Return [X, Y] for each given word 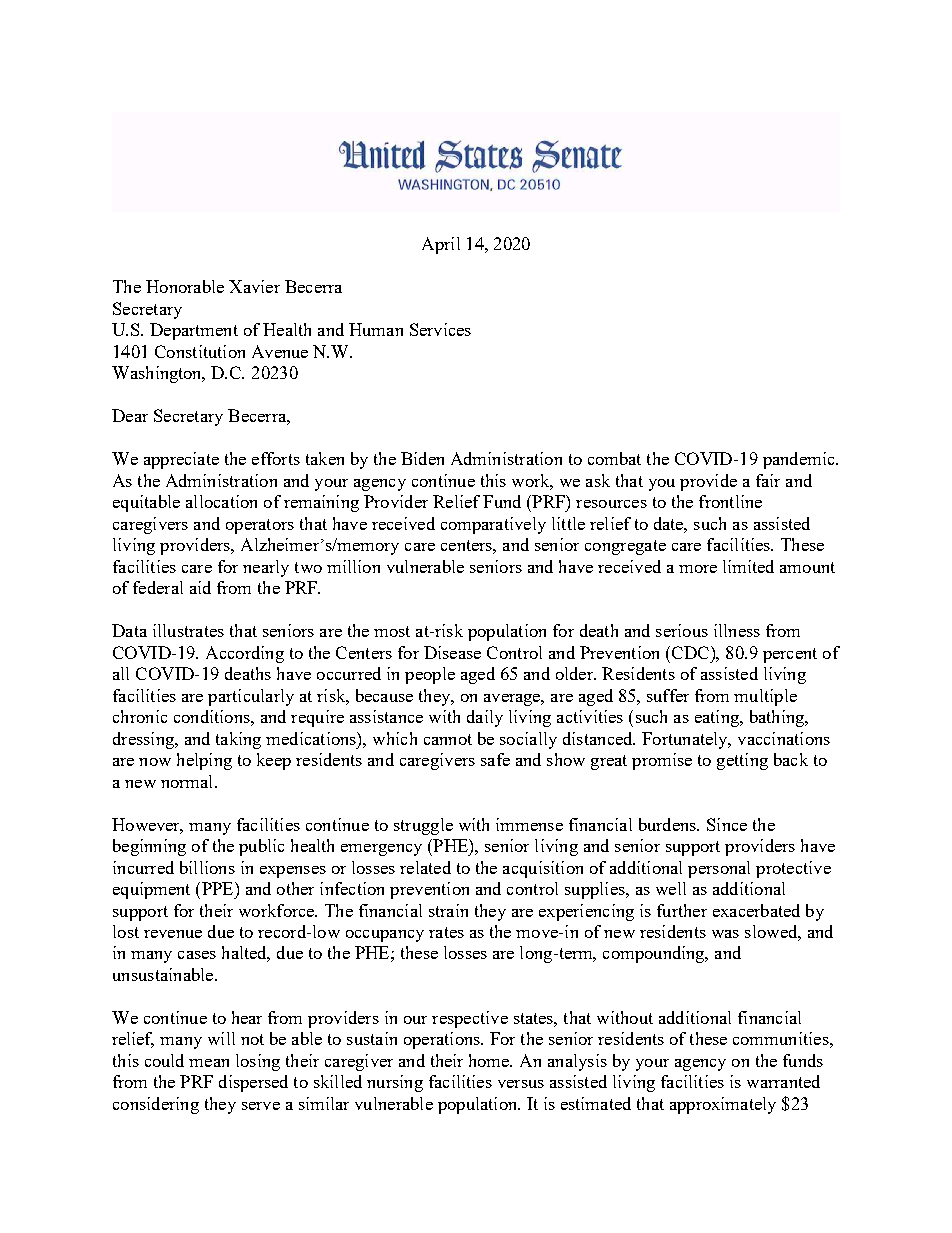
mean [209, 1063]
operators [260, 526]
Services [440, 329]
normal [188, 781]
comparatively [493, 525]
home [490, 1060]
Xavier [254, 286]
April [441, 245]
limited [748, 566]
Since [727, 824]
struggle [423, 826]
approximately [723, 1105]
